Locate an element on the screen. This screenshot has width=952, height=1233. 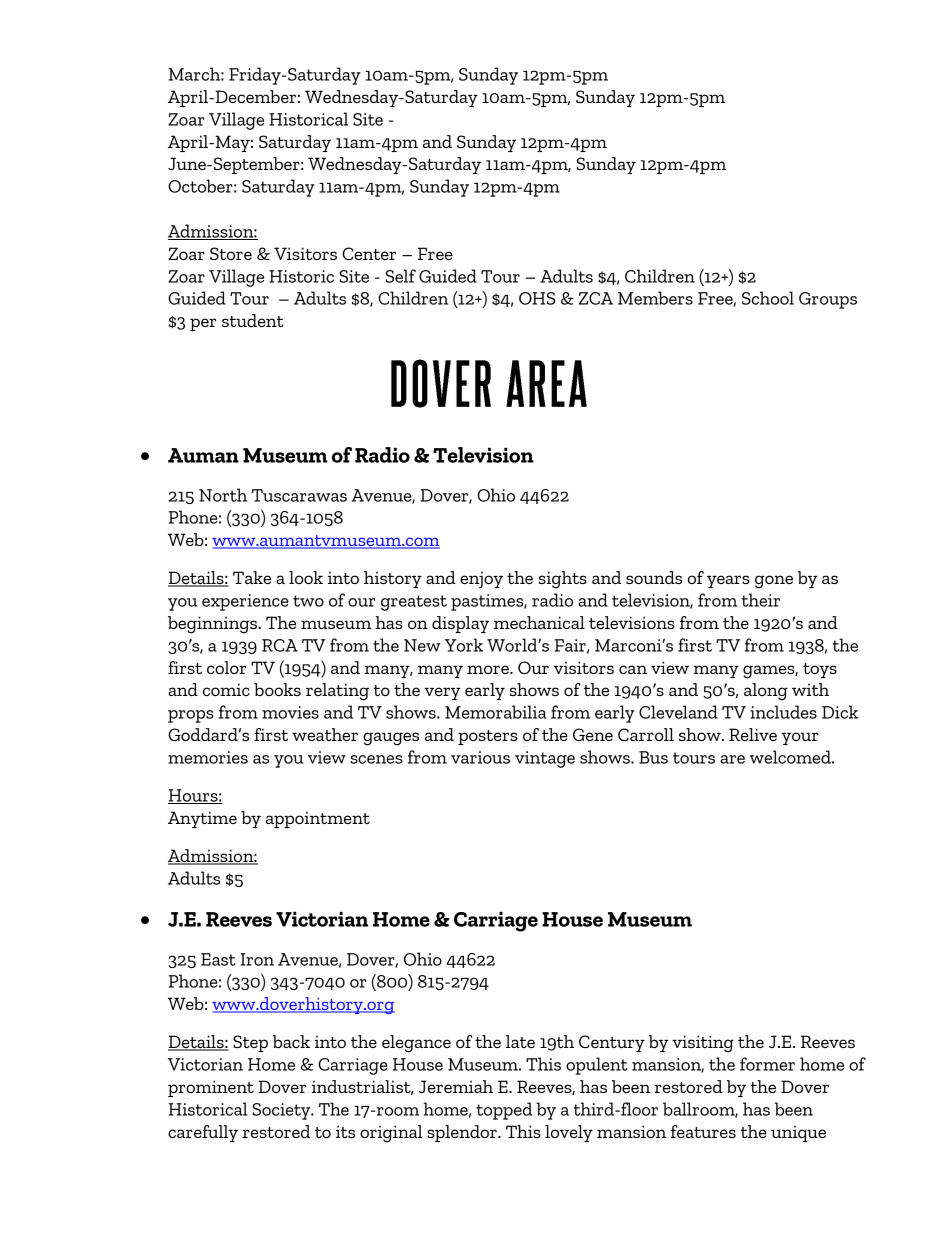
enjoy is located at coordinates (481, 580).
